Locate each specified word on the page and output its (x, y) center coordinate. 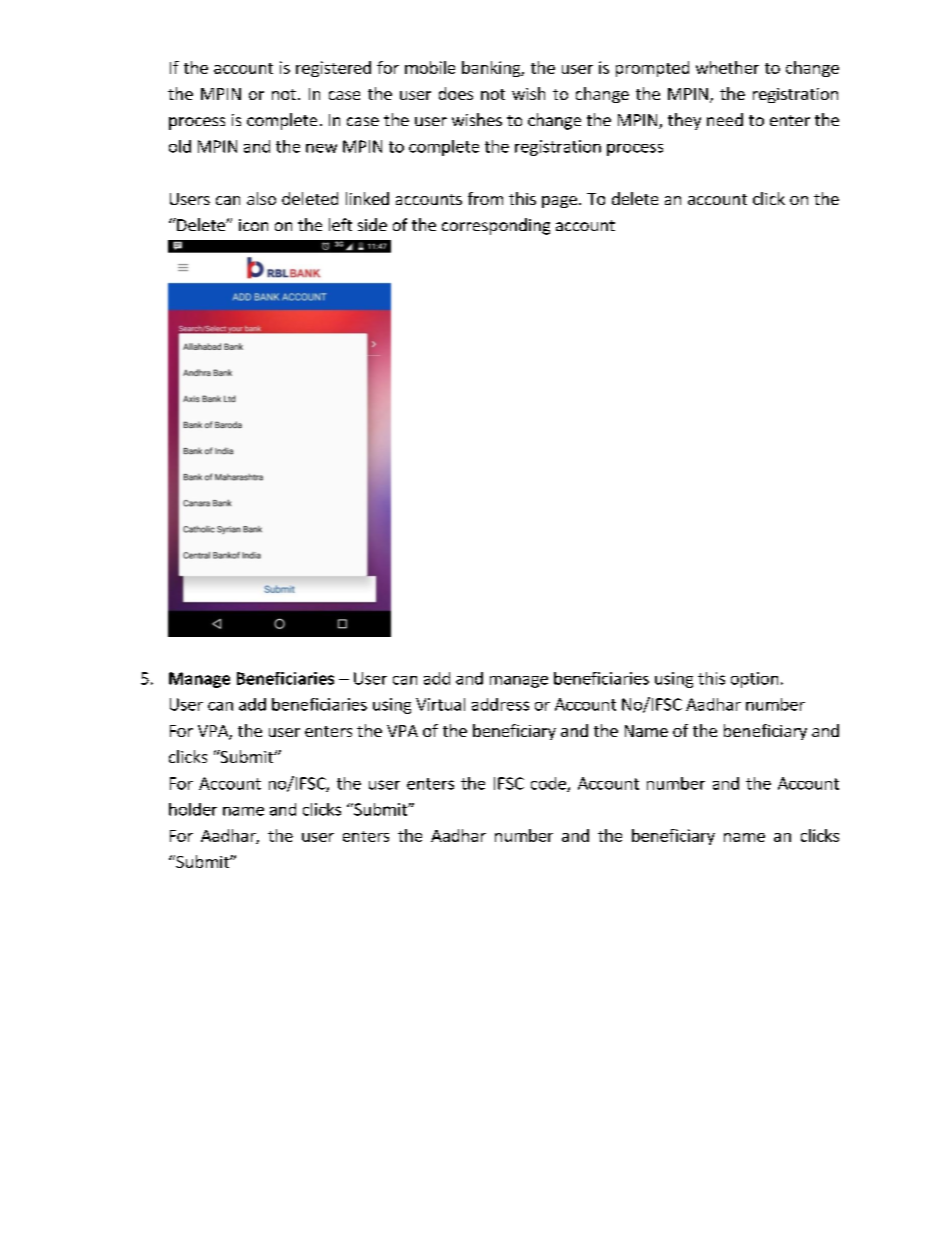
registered (333, 69)
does (456, 93)
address (500, 704)
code (549, 784)
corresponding (496, 226)
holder (193, 809)
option (754, 680)
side (372, 224)
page (559, 202)
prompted (652, 69)
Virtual (440, 704)
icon (253, 225)
